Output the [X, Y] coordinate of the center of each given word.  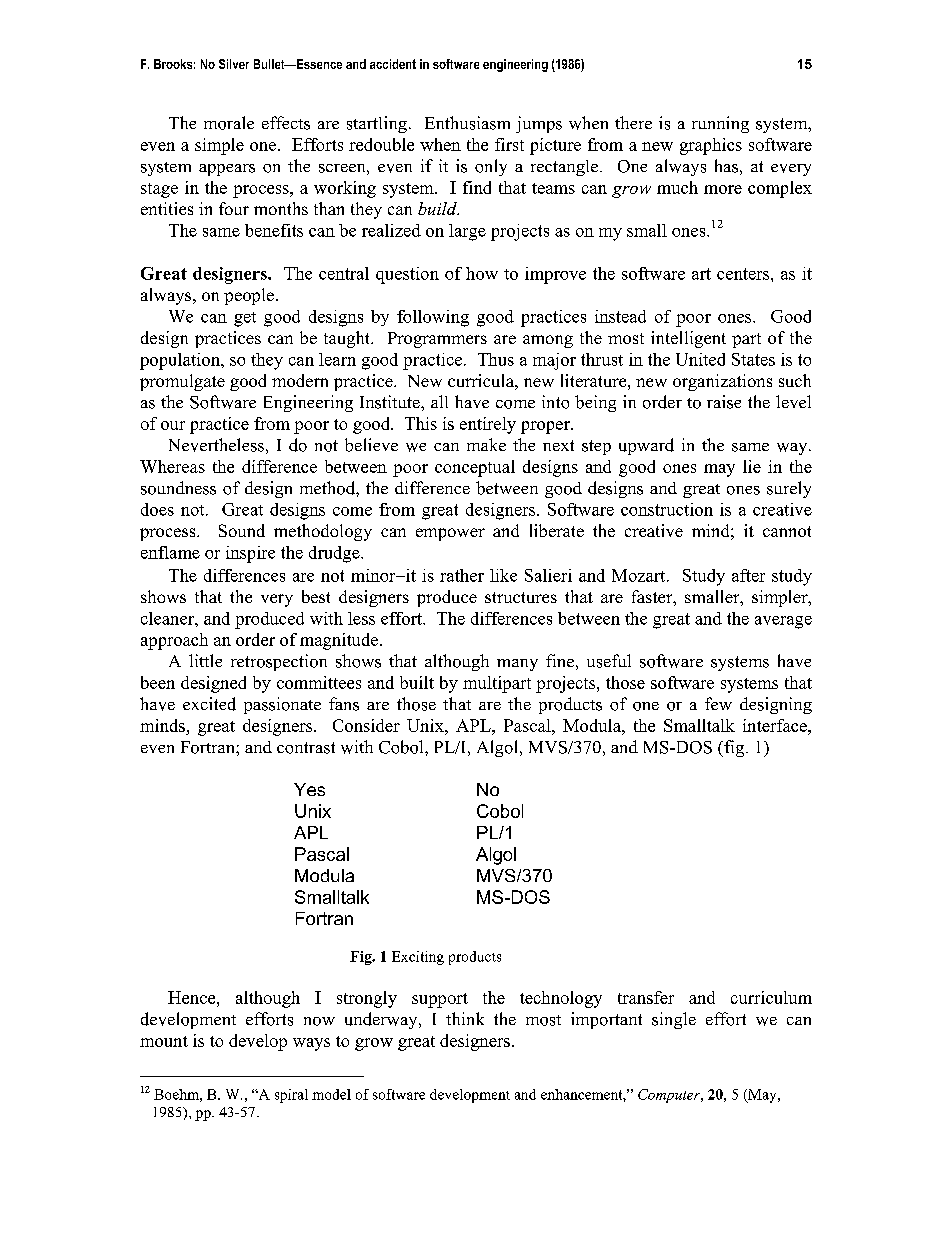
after [748, 575]
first [509, 144]
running [720, 124]
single [674, 1020]
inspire [250, 554]
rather [462, 575]
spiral [291, 1096]
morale [229, 123]
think [465, 1018]
